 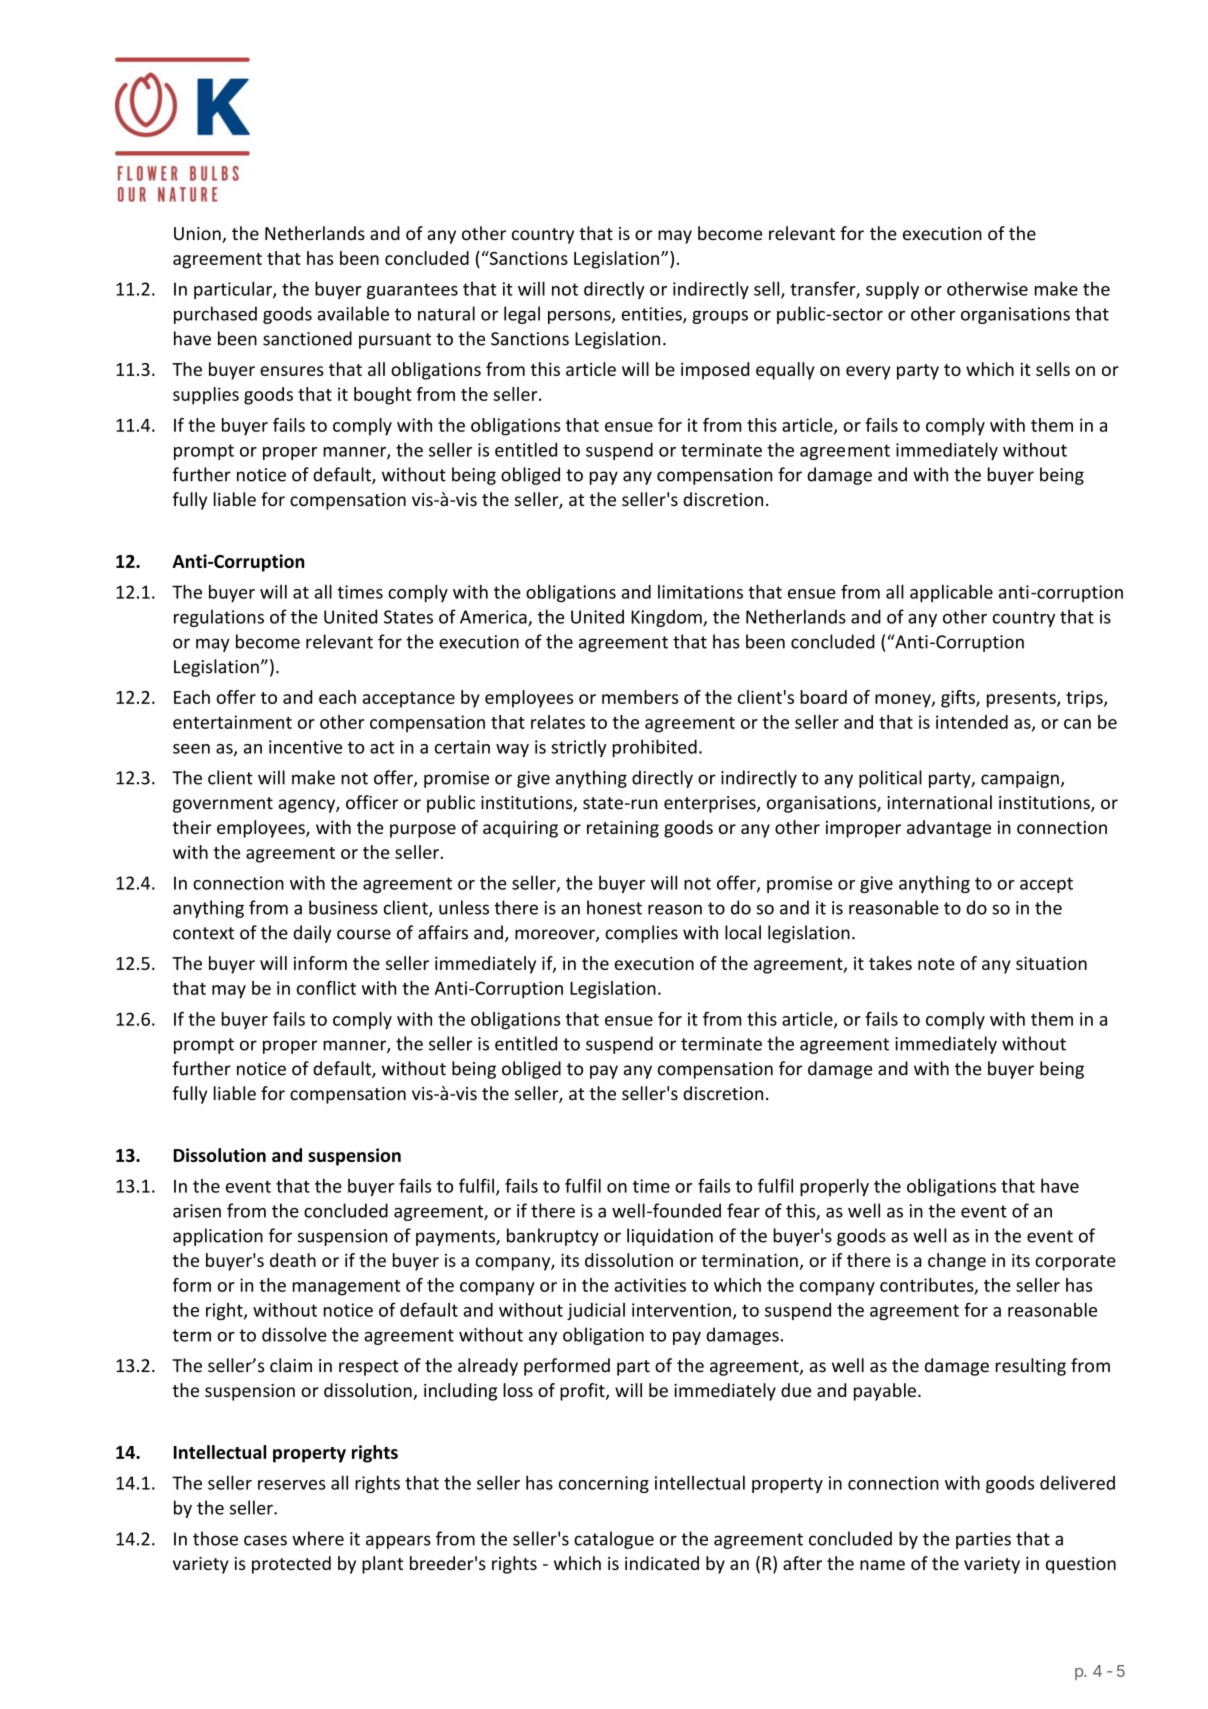 I want to click on honest, so click(x=614, y=907).
